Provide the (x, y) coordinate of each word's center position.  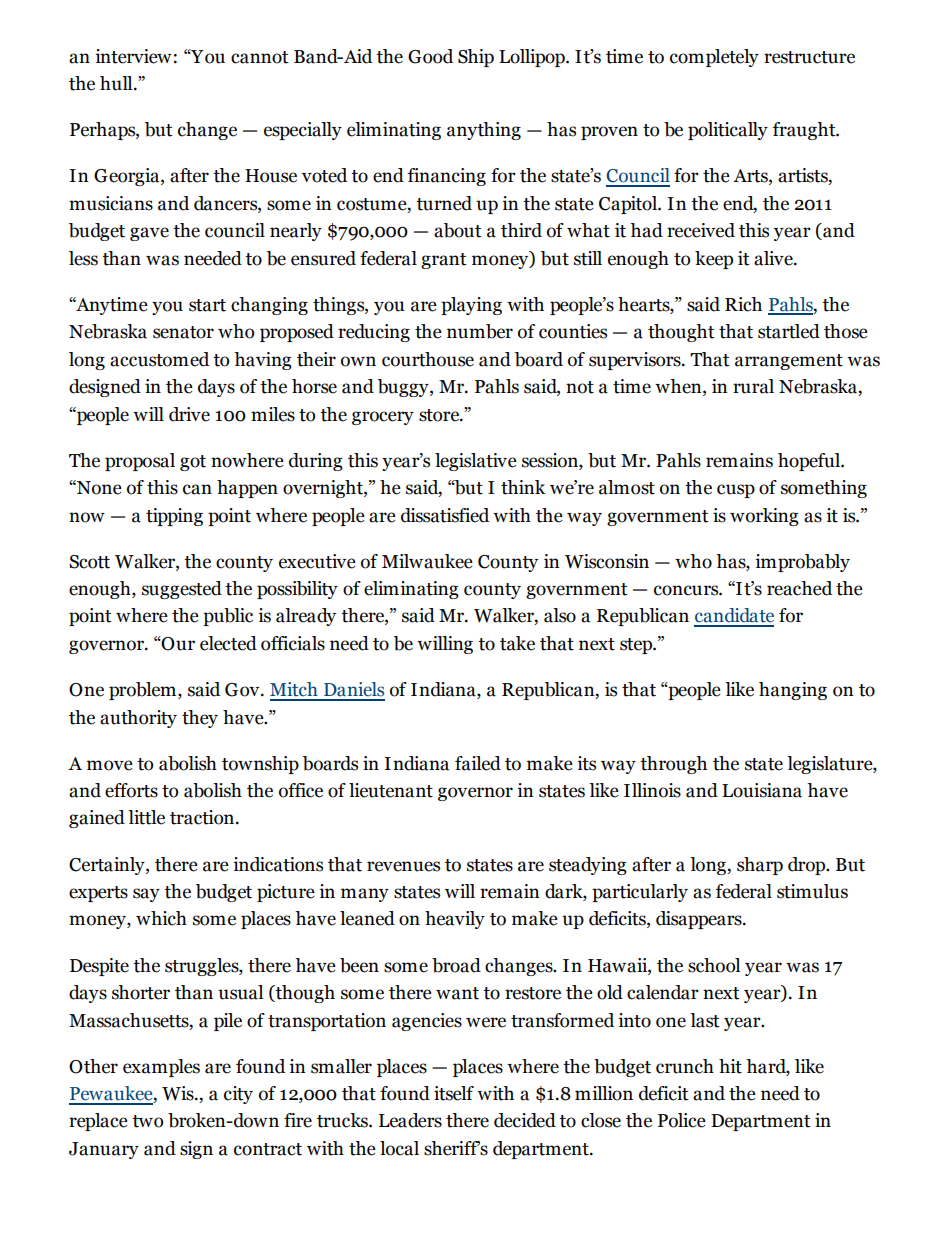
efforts (131, 790)
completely (714, 58)
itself (454, 1093)
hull (117, 83)
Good (430, 56)
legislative (476, 462)
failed (478, 763)
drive (189, 414)
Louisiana (762, 790)
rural (753, 386)
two (147, 1121)
